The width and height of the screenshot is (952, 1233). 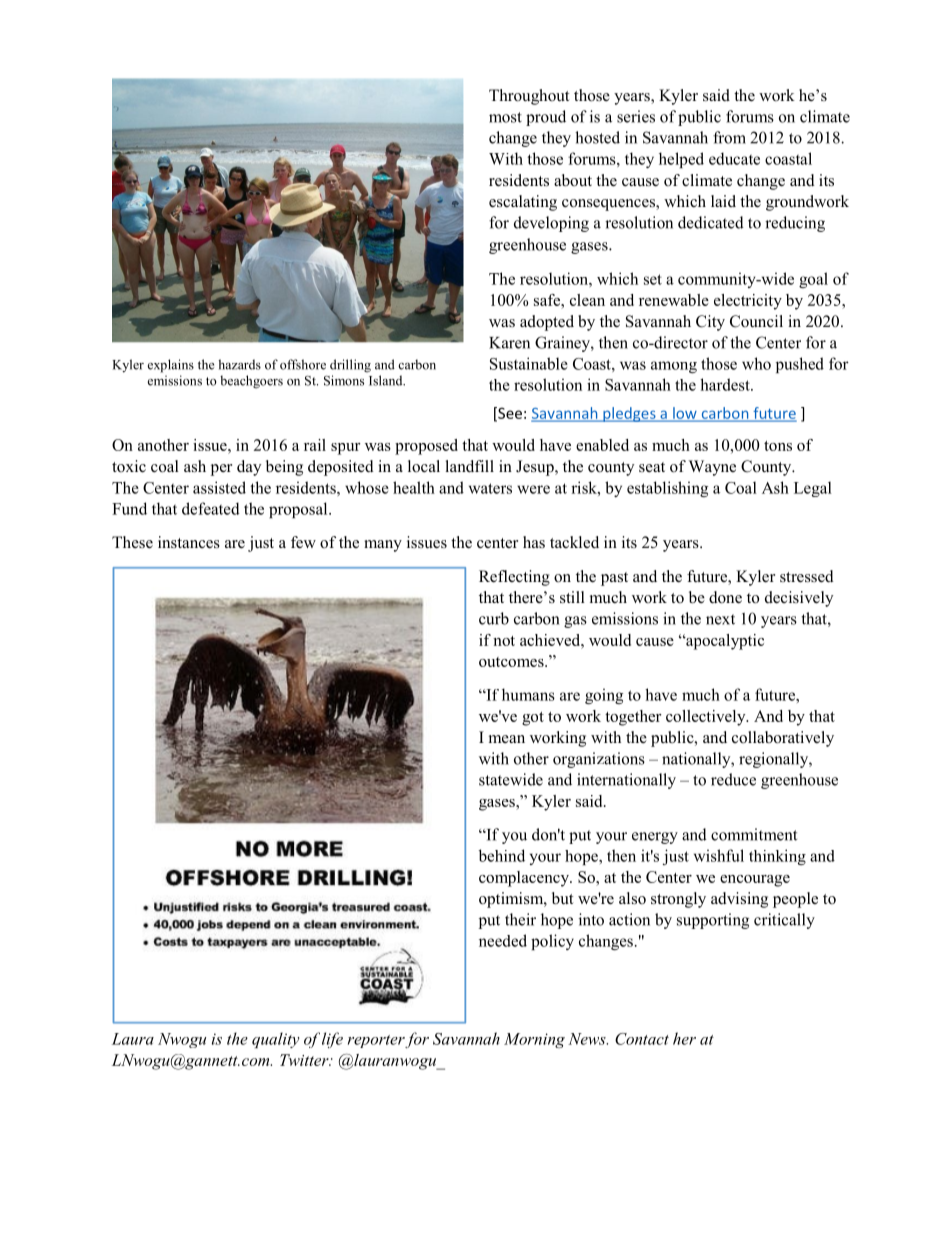 What do you see at coordinates (534, 1040) in the screenshot?
I see `Morning` at bounding box center [534, 1040].
